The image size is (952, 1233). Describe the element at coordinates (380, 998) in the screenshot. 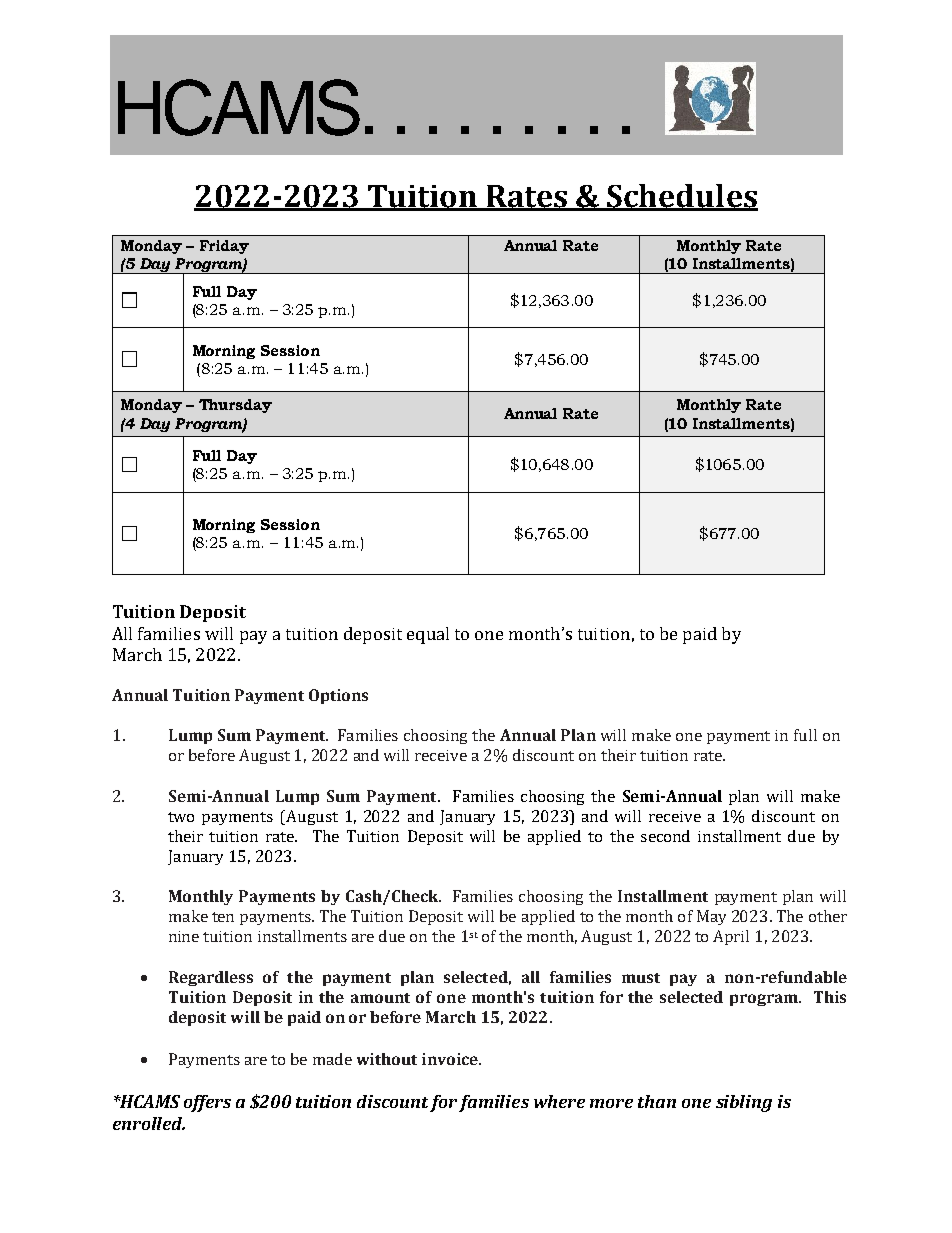

I see `amount` at that location.
